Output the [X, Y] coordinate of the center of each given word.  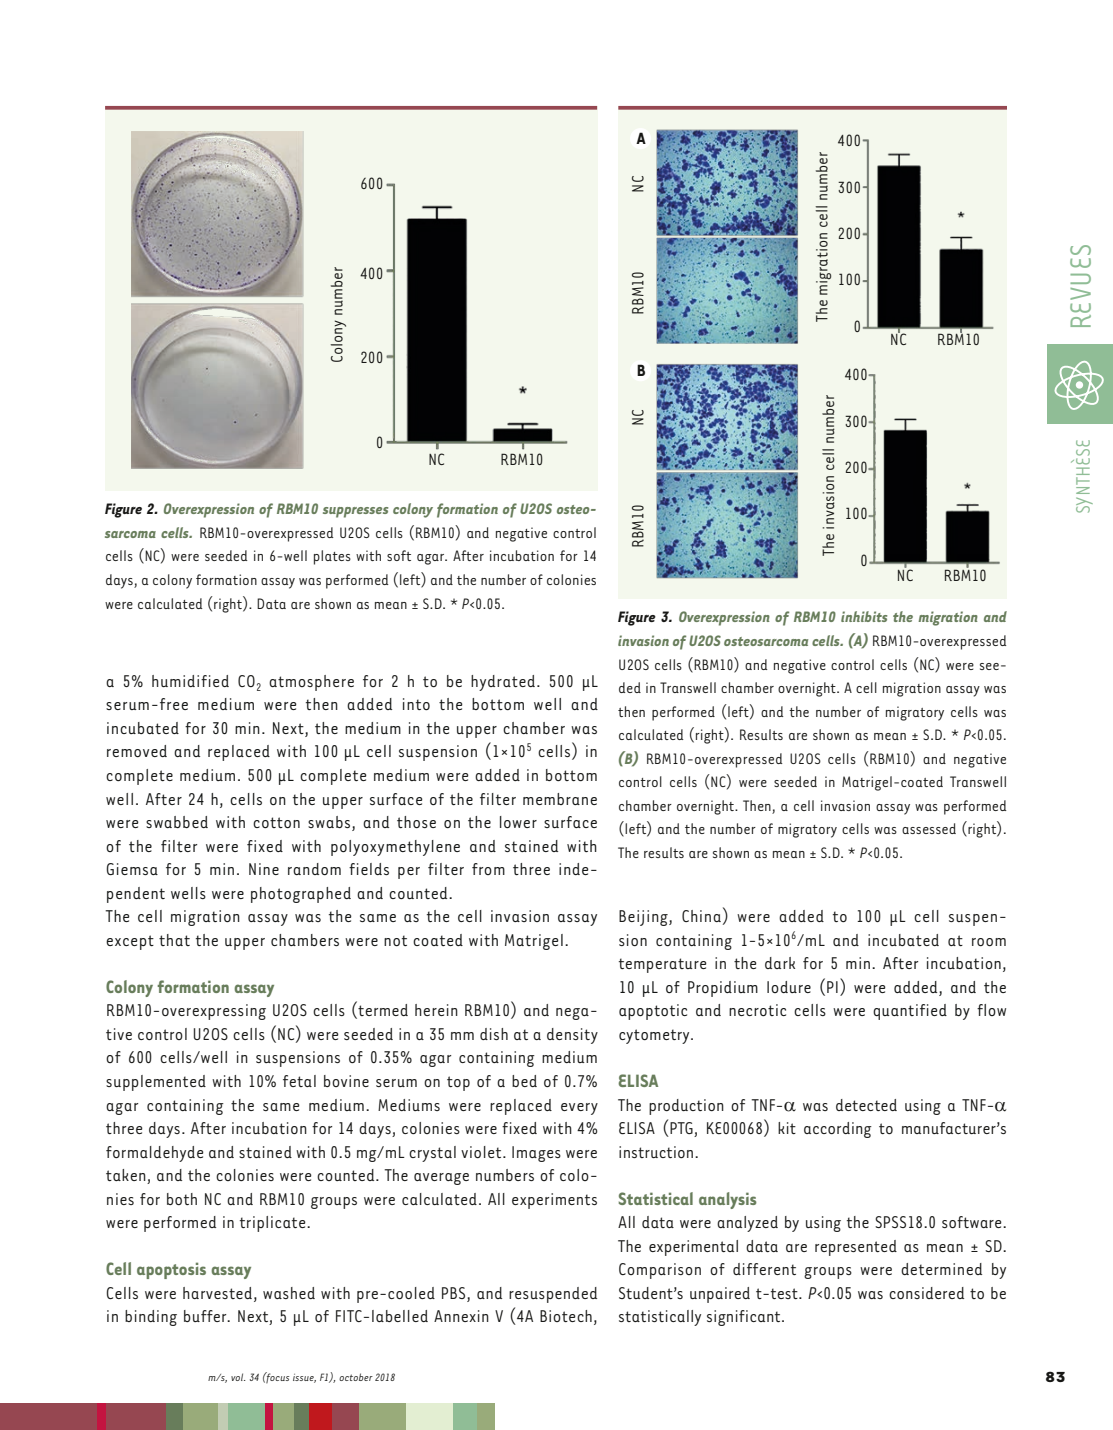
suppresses [355, 512]
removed [137, 751]
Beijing [644, 918]
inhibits [864, 616]
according [838, 1130]
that [174, 940]
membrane [560, 799]
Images [536, 1154]
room [989, 942]
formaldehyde [155, 1154]
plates [332, 557]
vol [238, 1377]
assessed [929, 828]
